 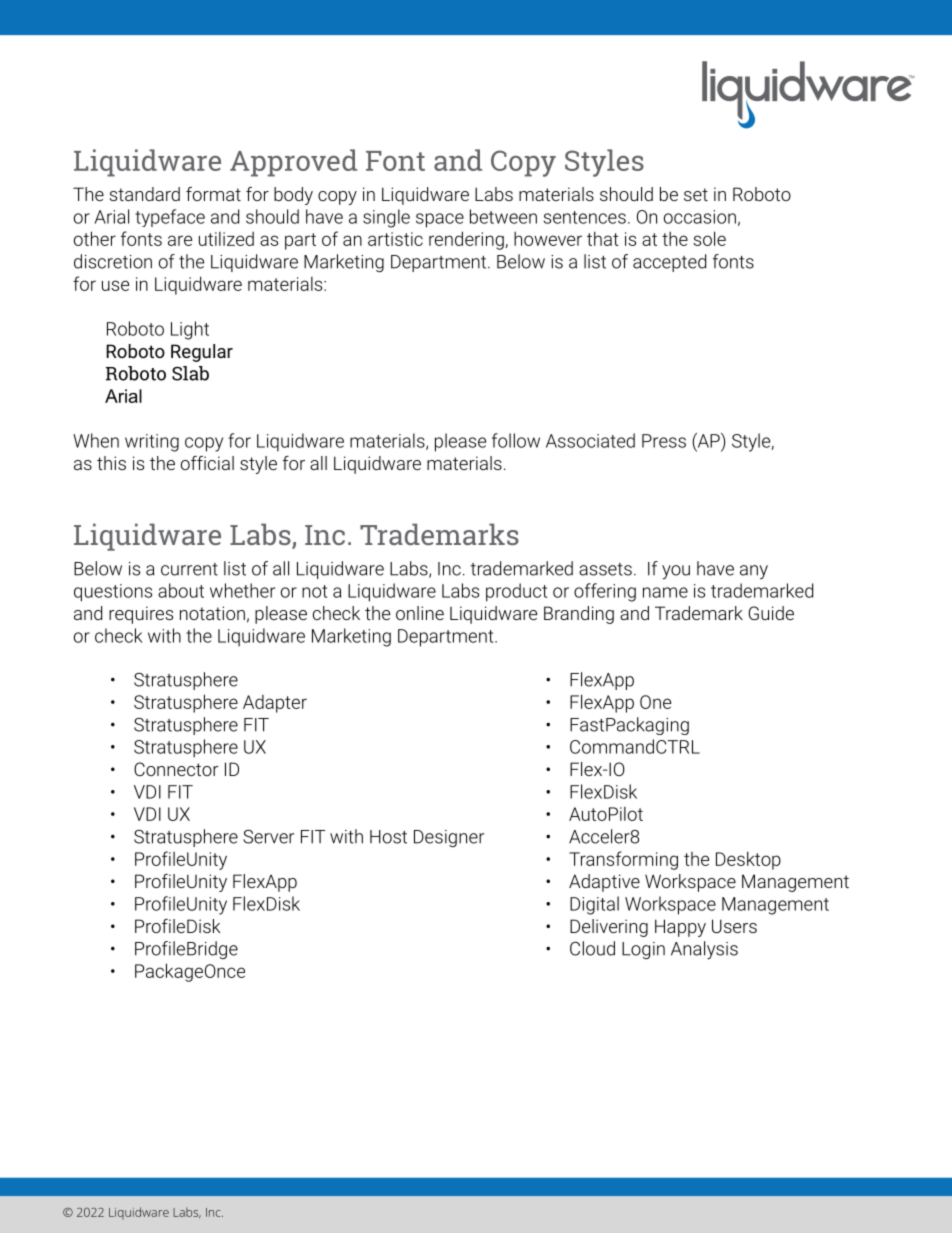 What do you see at coordinates (189, 569) in the image?
I see `current` at bounding box center [189, 569].
